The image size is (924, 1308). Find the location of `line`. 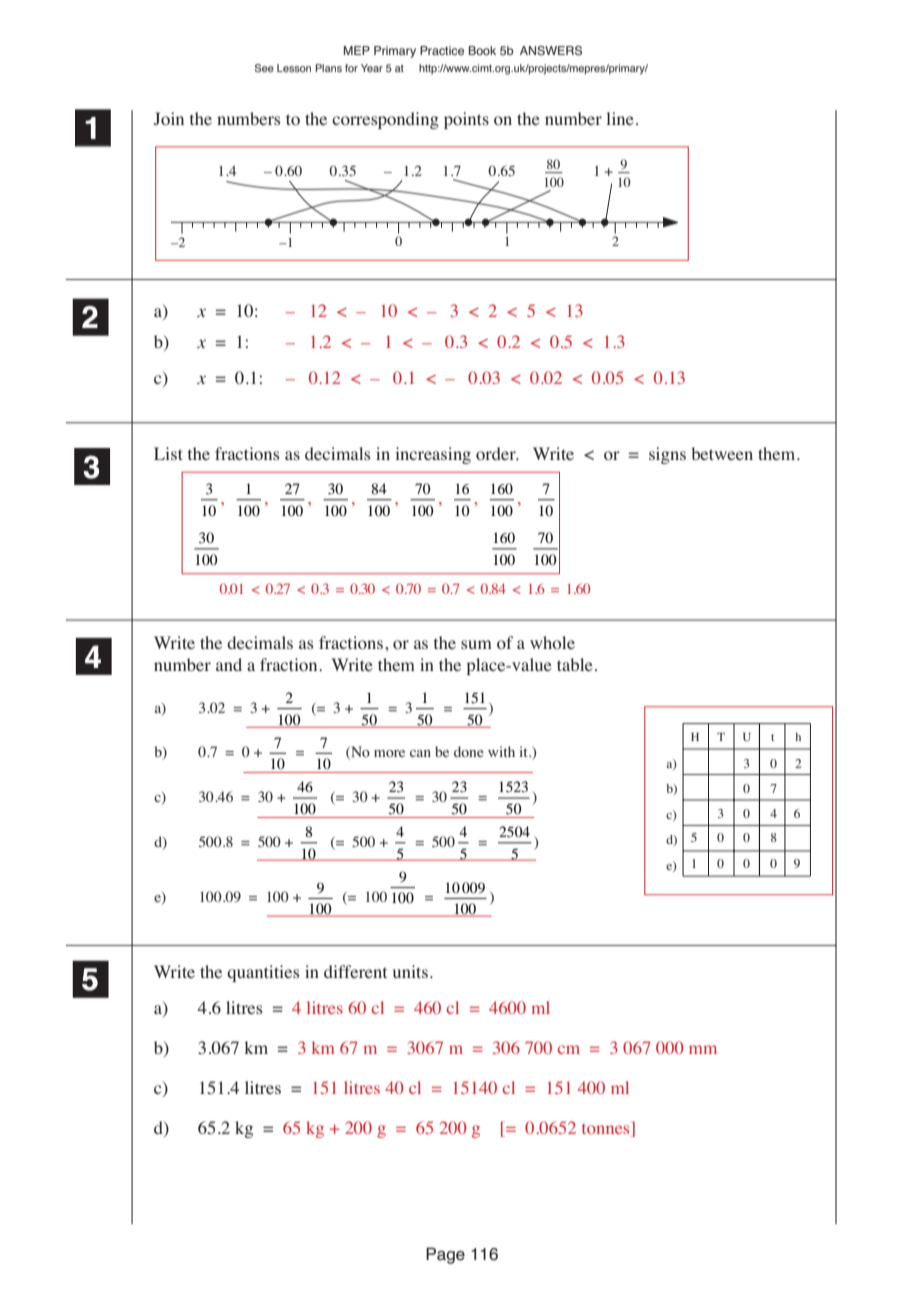

line is located at coordinates (620, 118).
